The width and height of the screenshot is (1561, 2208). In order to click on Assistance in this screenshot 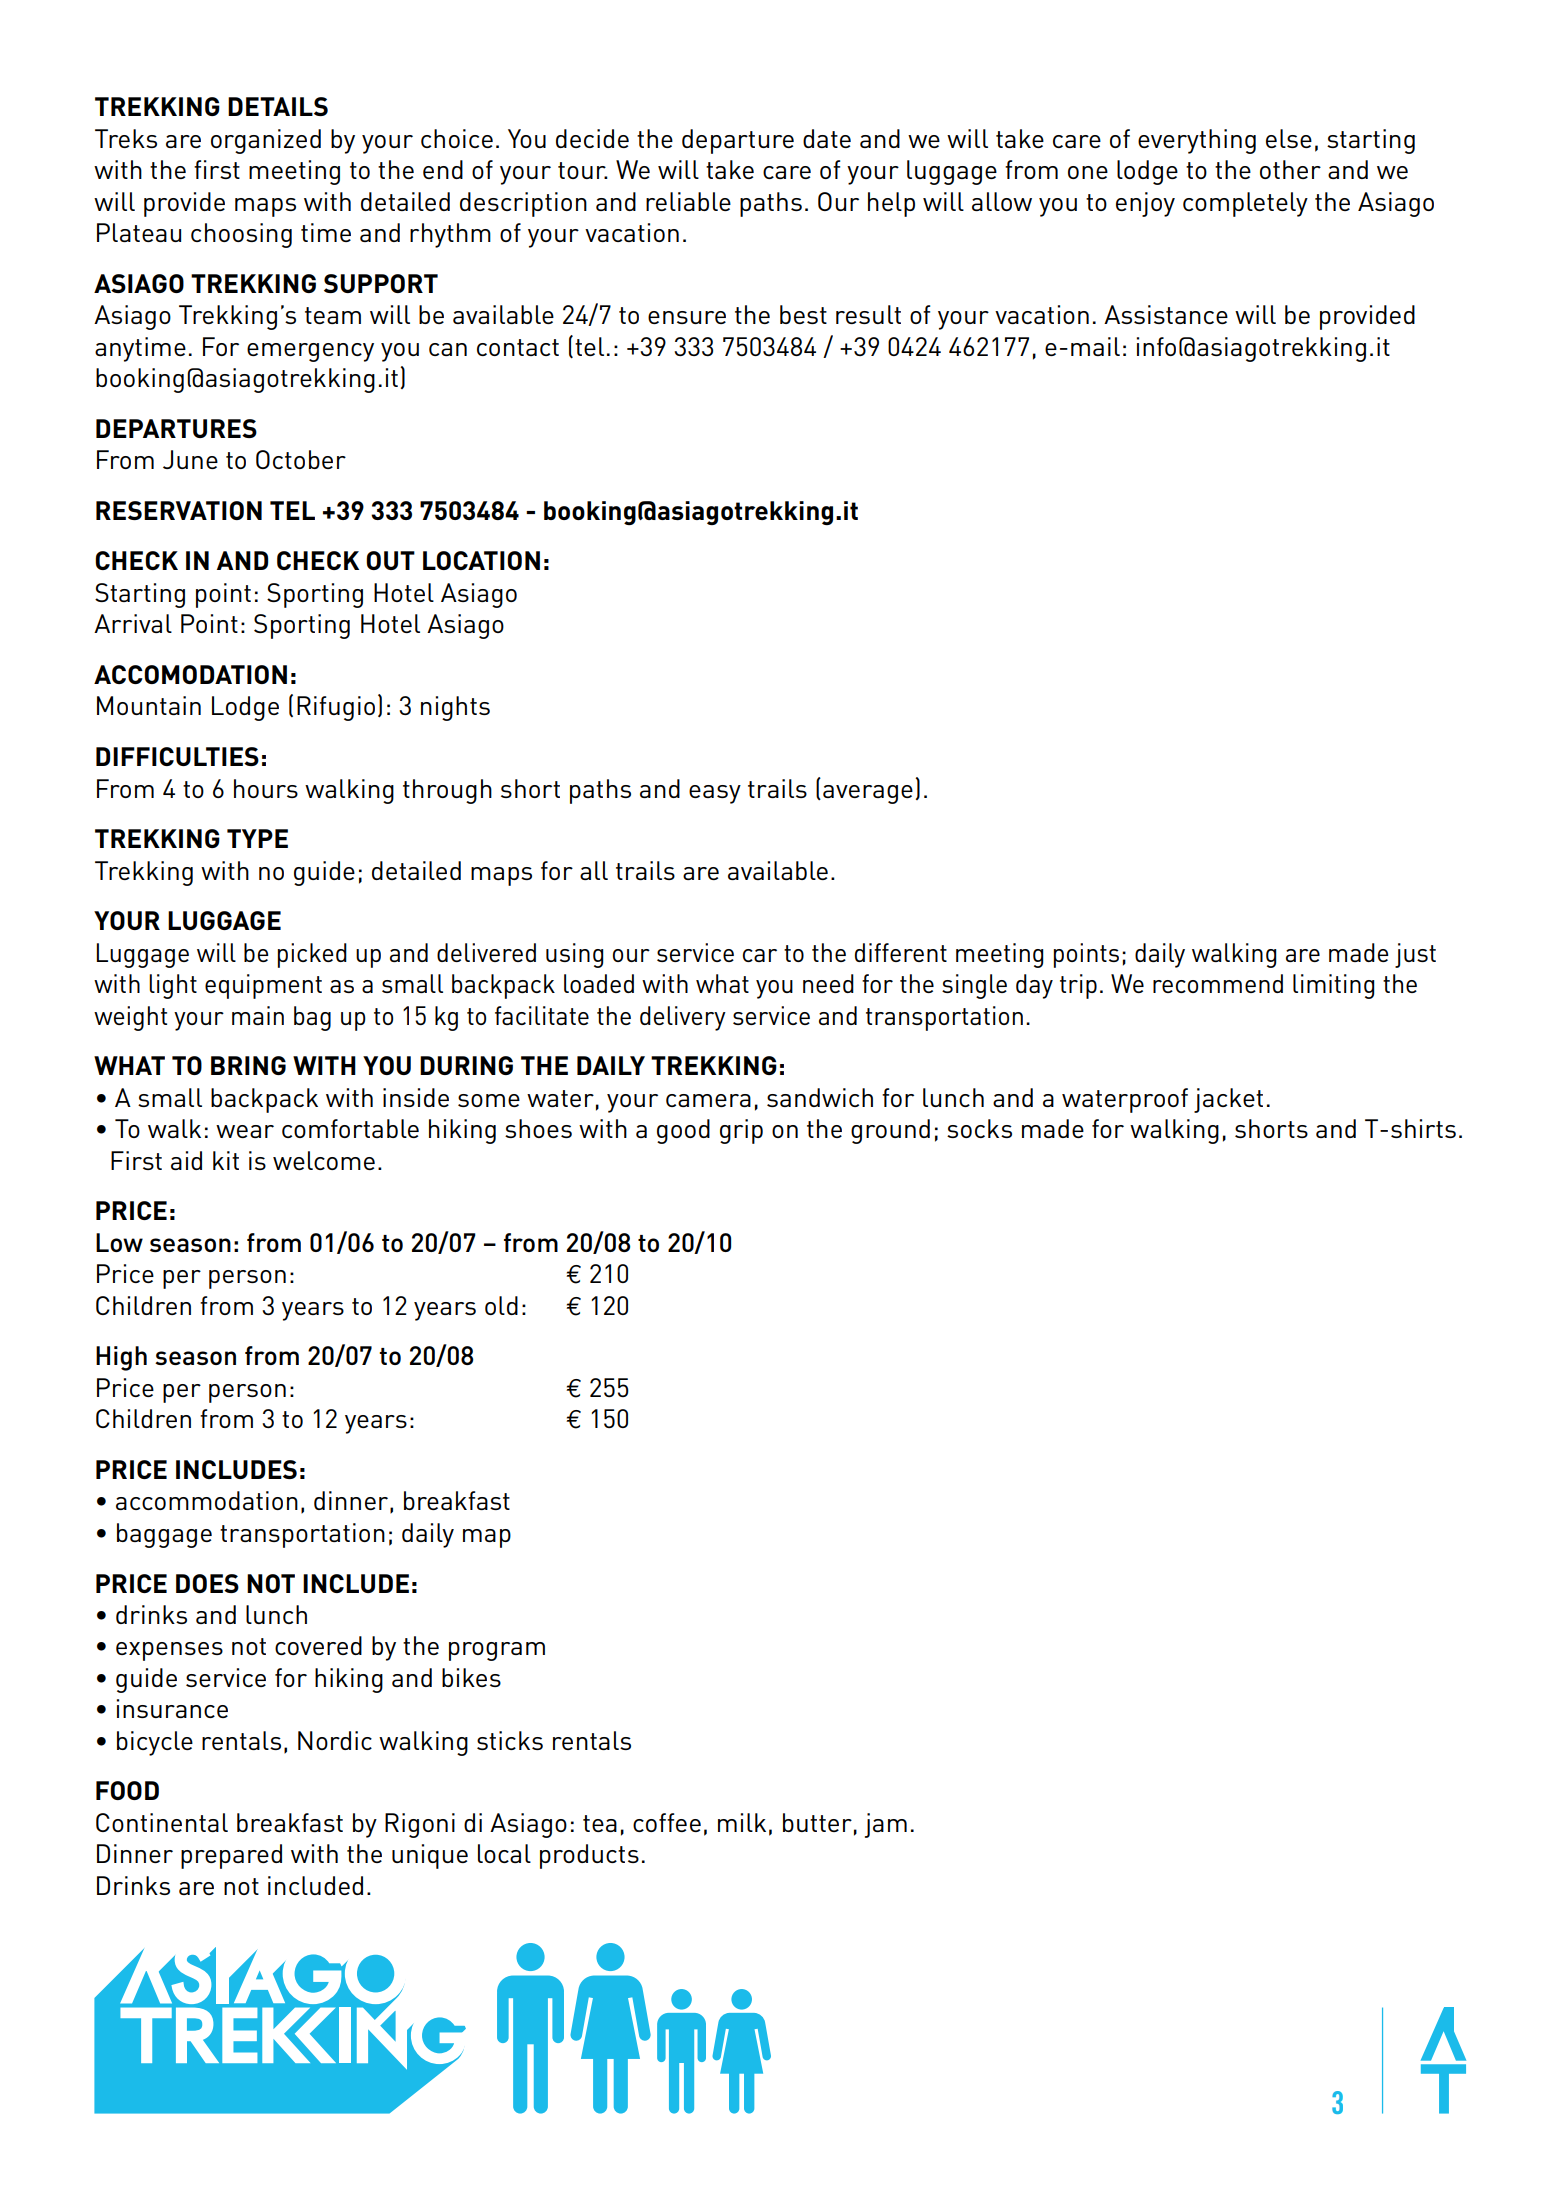, I will do `click(1166, 314)`.
